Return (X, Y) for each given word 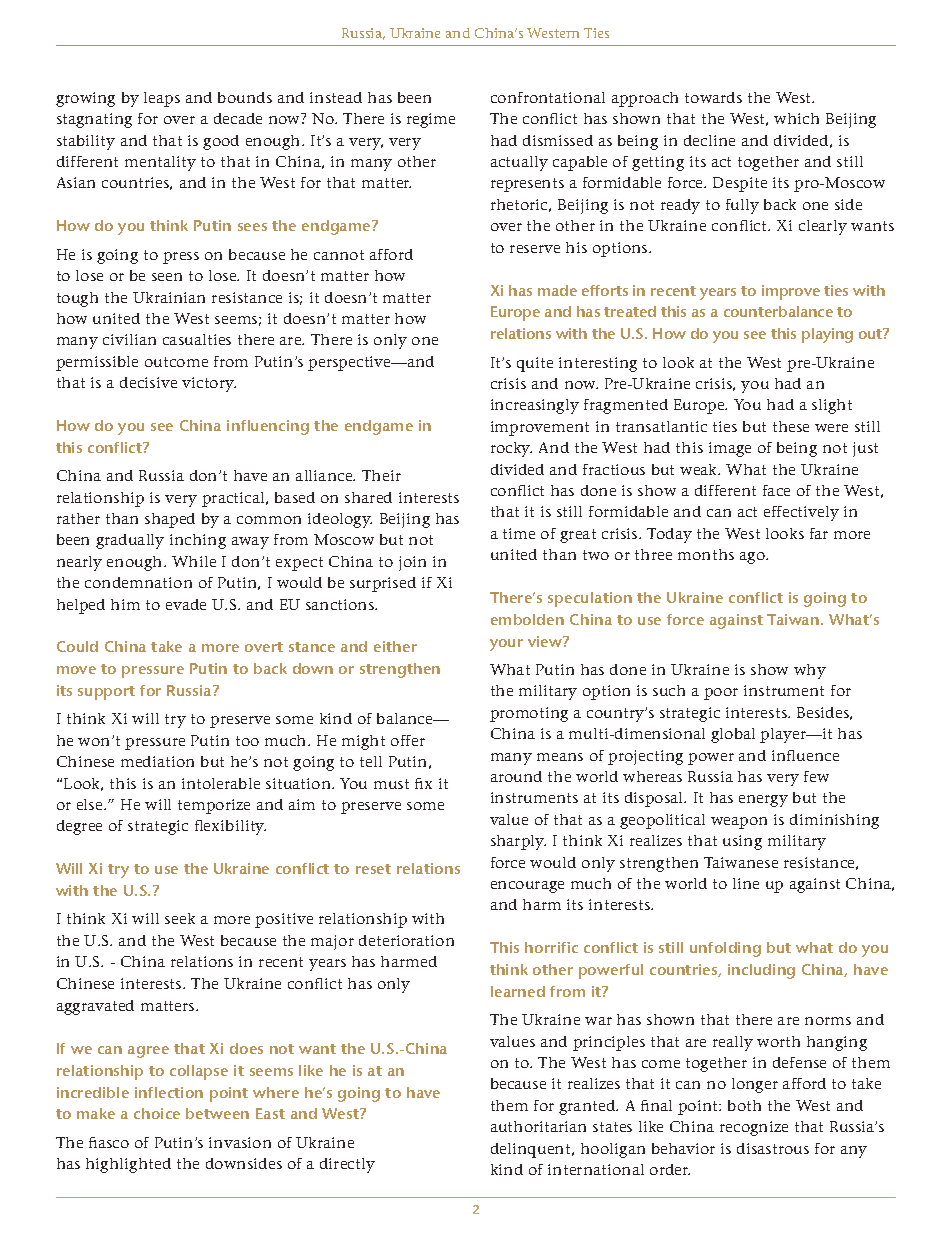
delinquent (532, 1150)
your (506, 645)
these (791, 426)
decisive (148, 382)
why (810, 671)
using (742, 842)
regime (431, 120)
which (796, 118)
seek (180, 918)
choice (157, 1113)
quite (535, 364)
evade (186, 604)
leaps (162, 99)
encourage (527, 887)
